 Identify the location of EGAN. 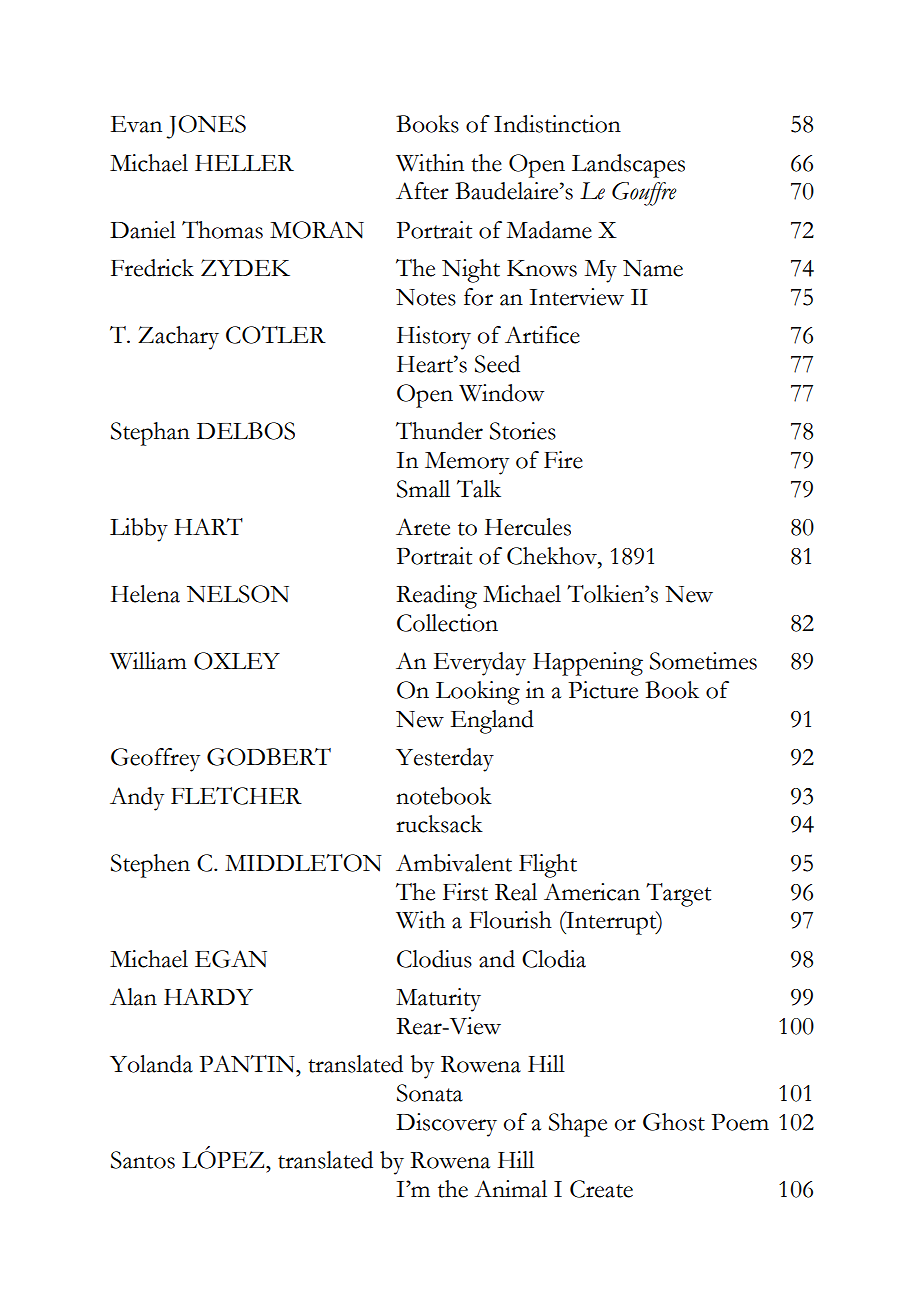
(231, 959).
